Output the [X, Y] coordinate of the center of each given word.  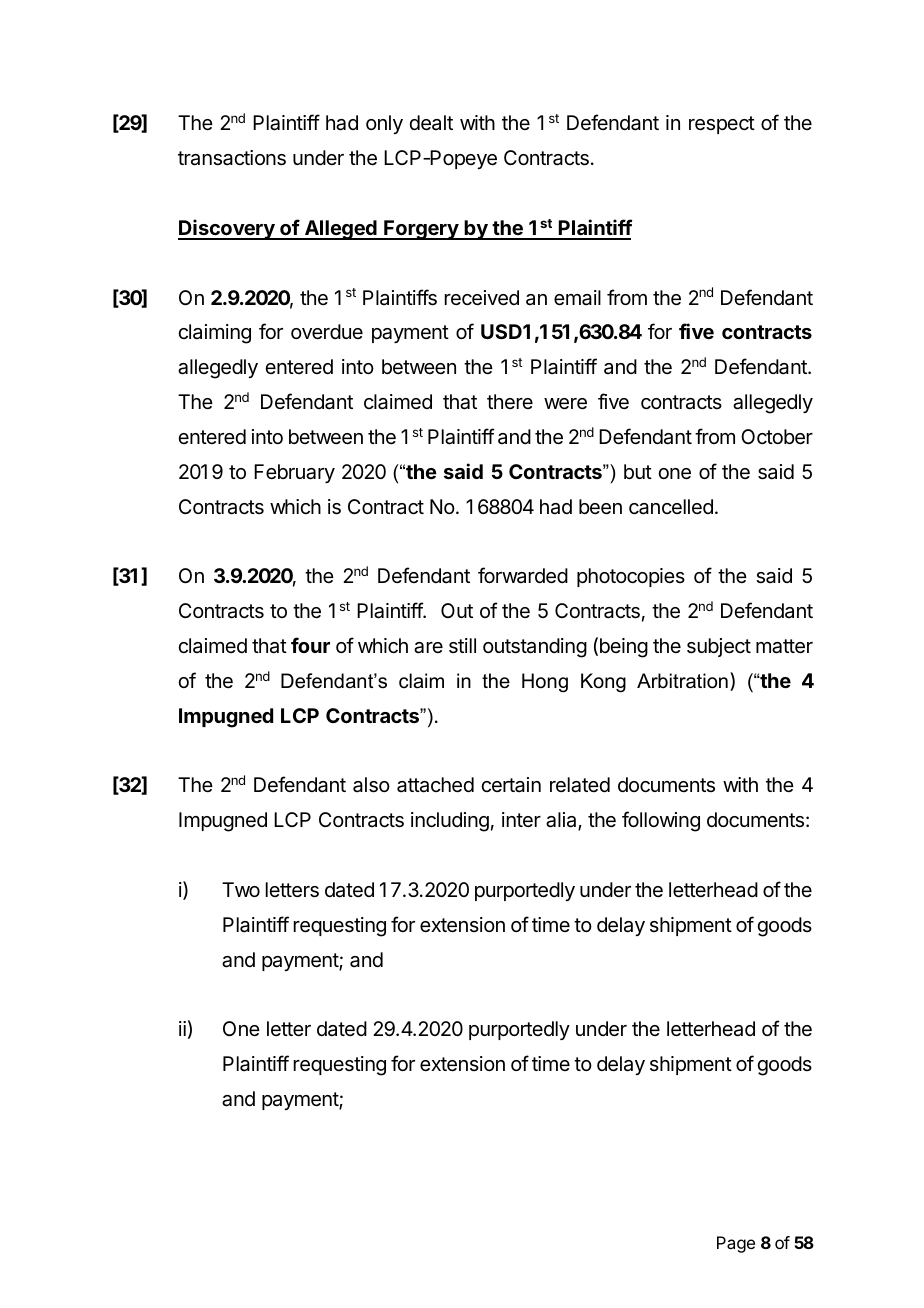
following [661, 821]
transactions [232, 158]
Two [241, 889]
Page [736, 1244]
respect [722, 125]
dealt [431, 123]
